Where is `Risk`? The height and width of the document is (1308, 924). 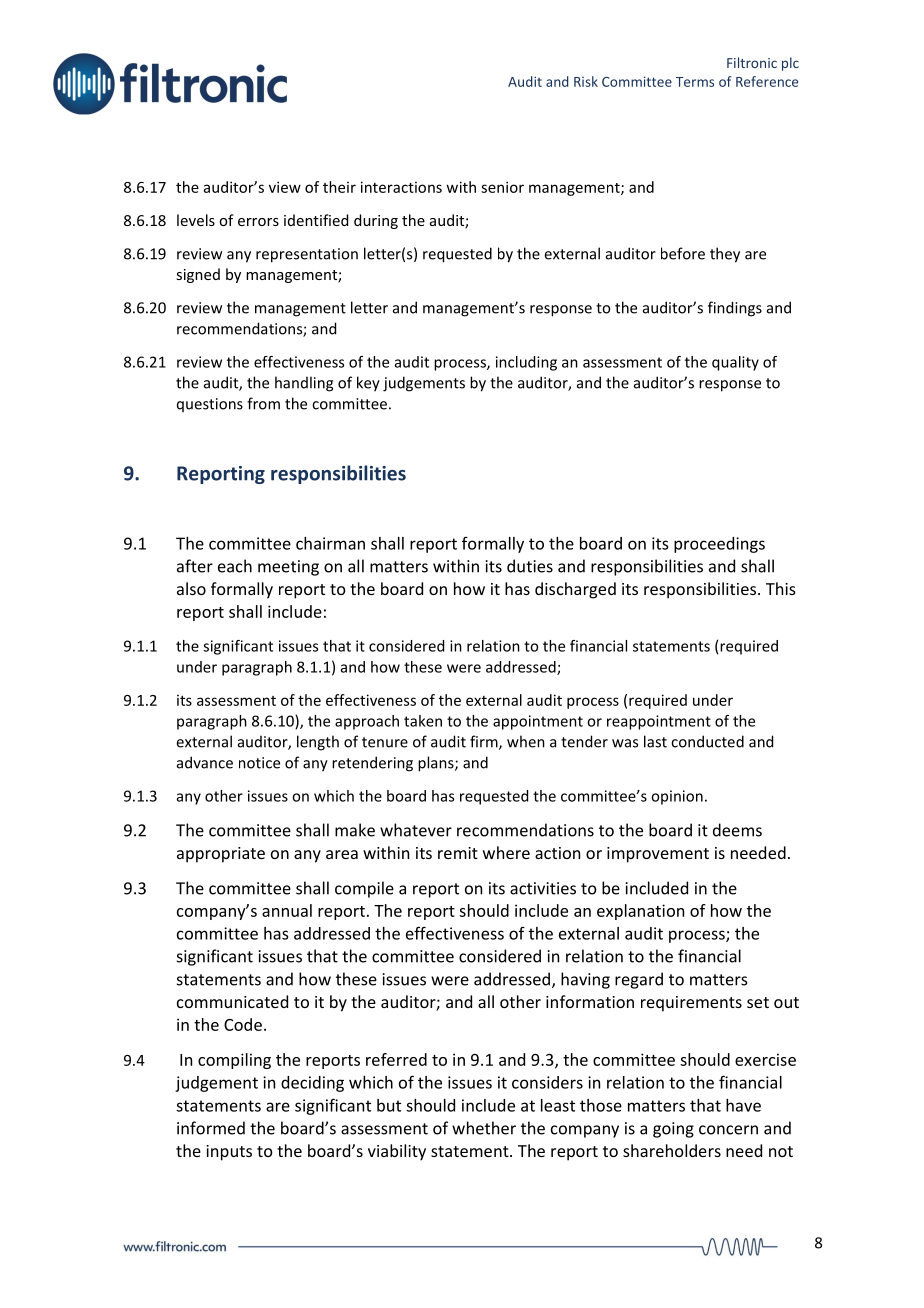 Risk is located at coordinates (586, 81).
